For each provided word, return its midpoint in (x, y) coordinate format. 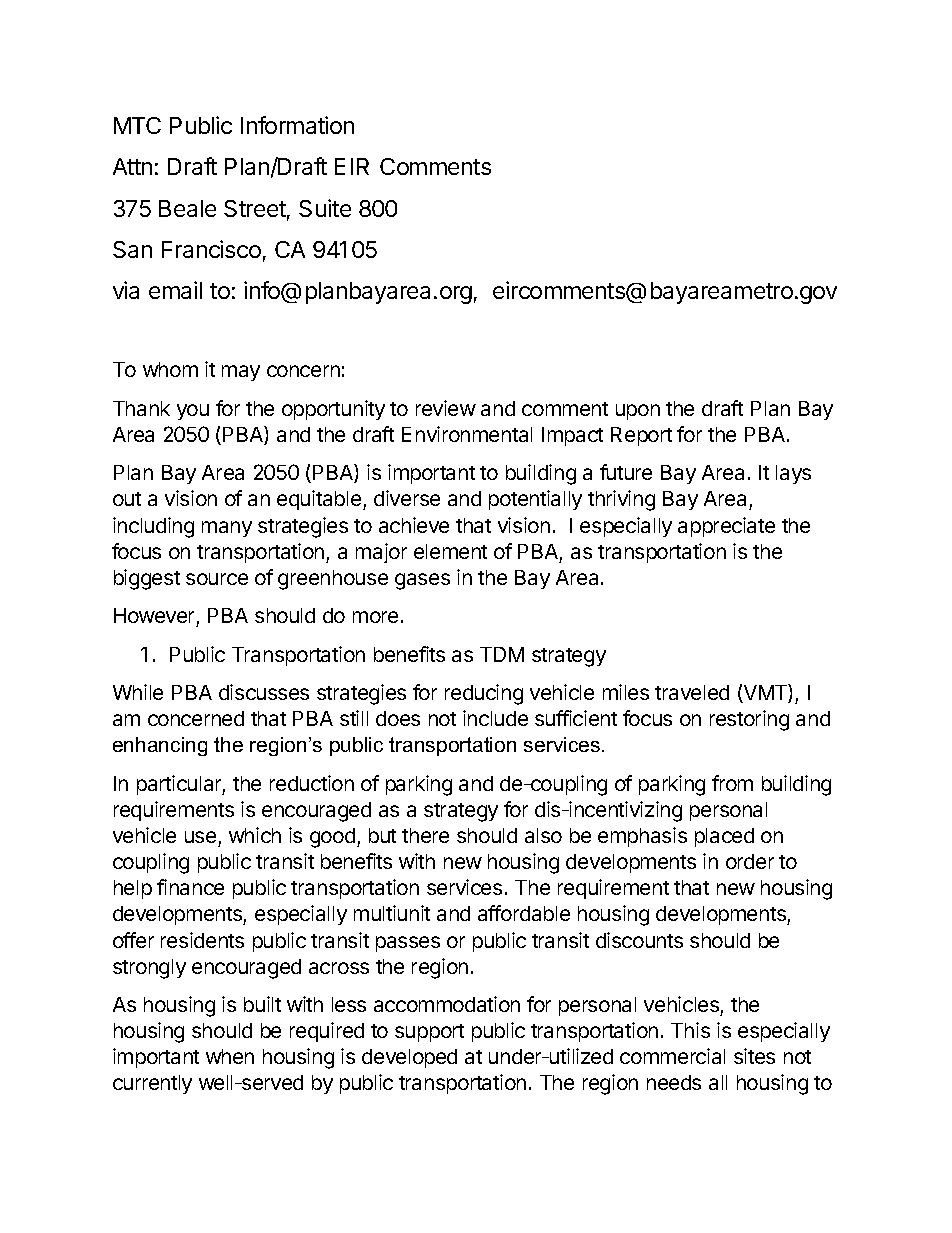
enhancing (160, 746)
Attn (132, 166)
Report (641, 436)
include (495, 718)
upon (638, 412)
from (732, 783)
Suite (325, 208)
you (193, 412)
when (230, 1056)
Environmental (467, 434)
